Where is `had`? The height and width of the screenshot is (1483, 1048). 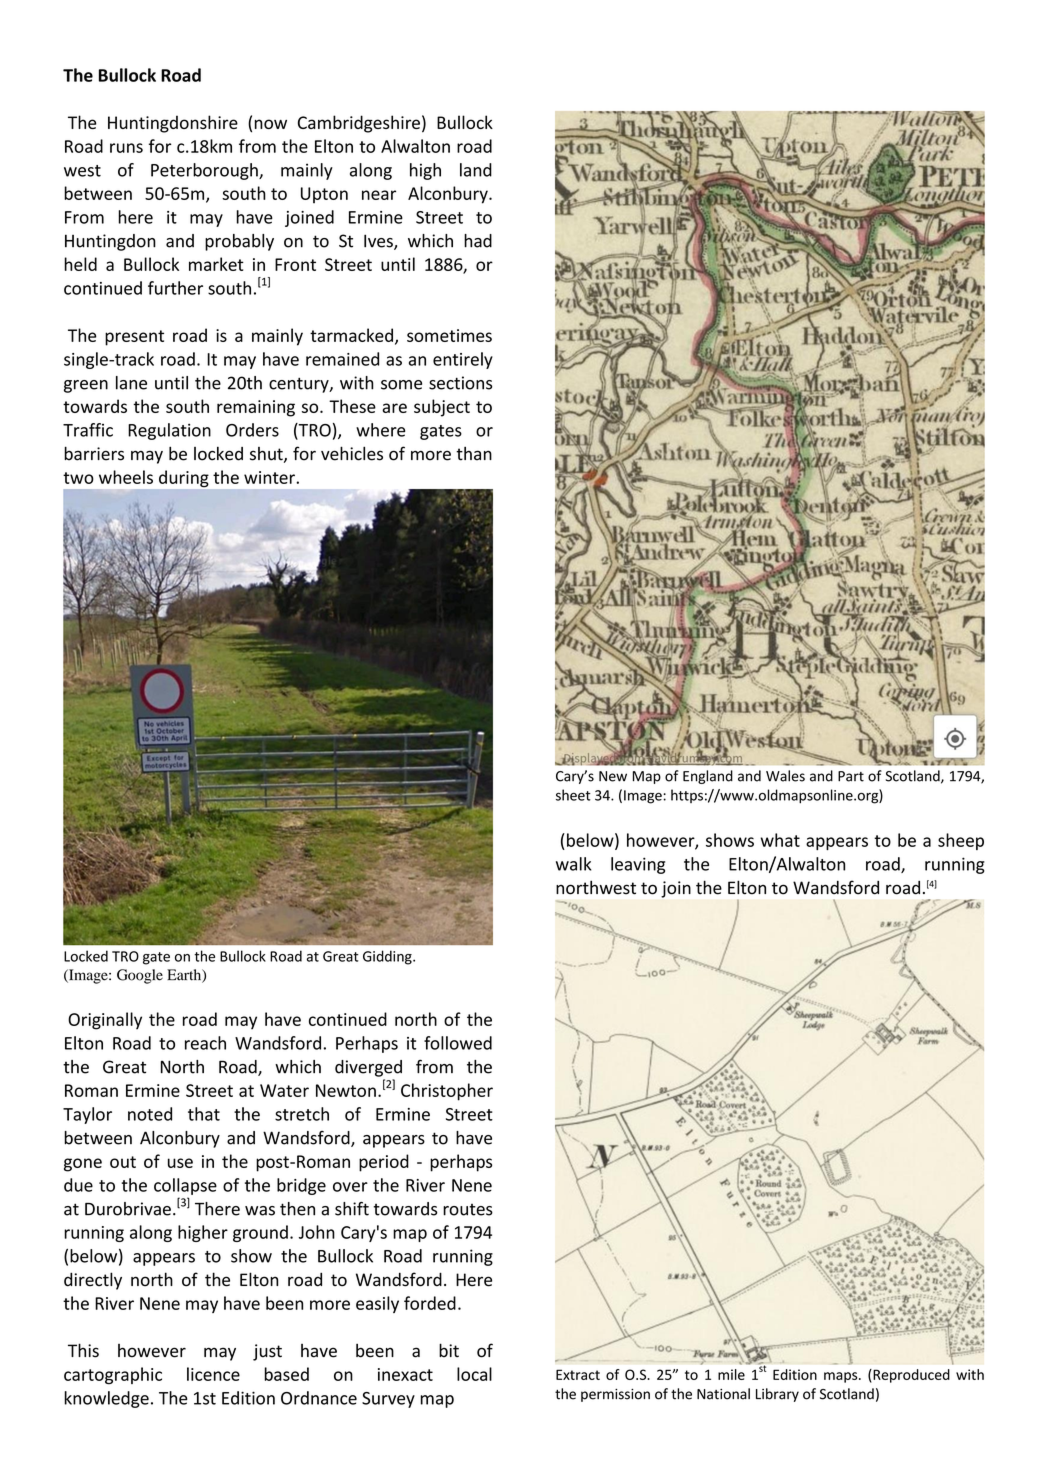
had is located at coordinates (478, 241).
